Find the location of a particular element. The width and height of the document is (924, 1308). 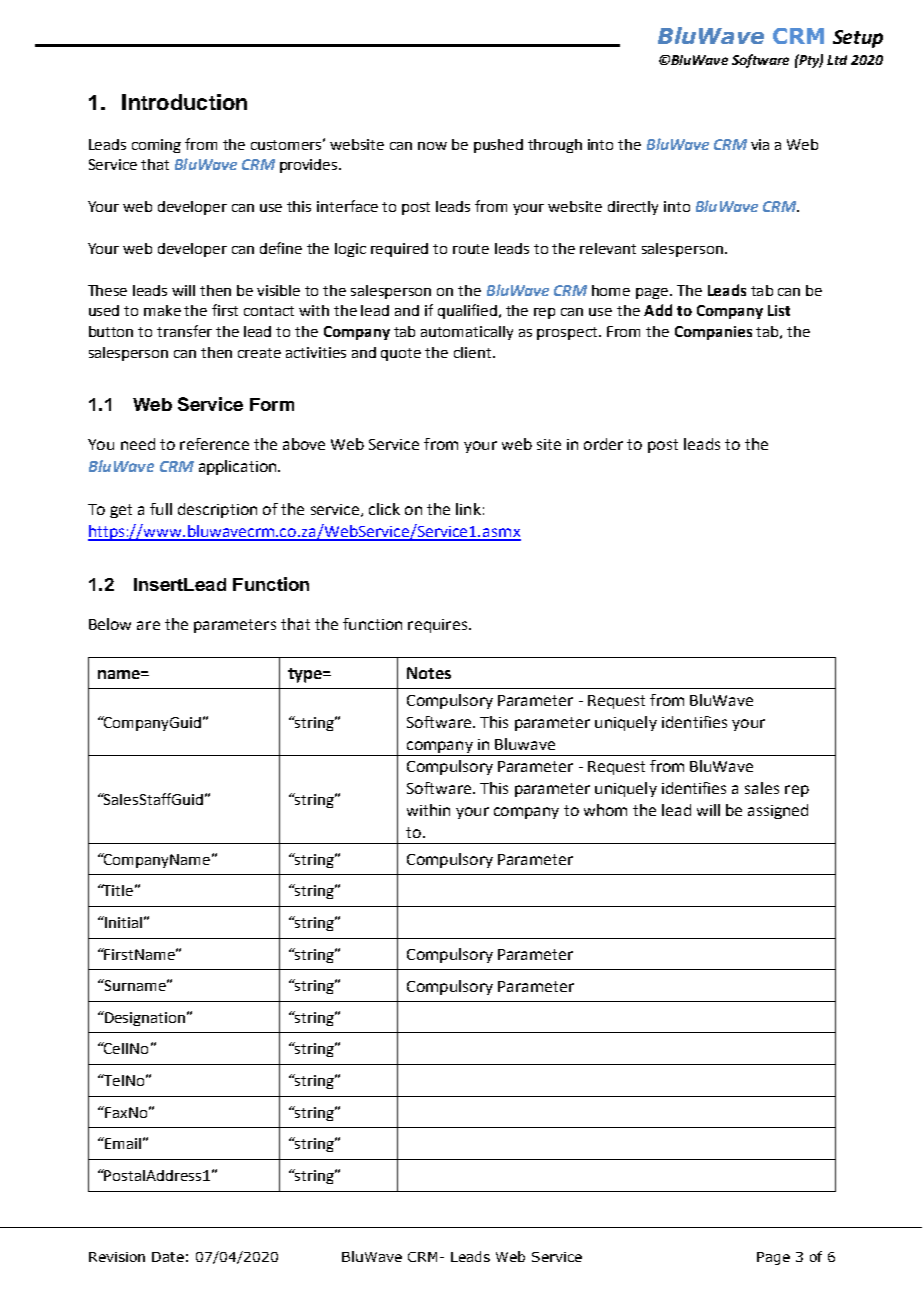

transfer is located at coordinates (184, 331).
